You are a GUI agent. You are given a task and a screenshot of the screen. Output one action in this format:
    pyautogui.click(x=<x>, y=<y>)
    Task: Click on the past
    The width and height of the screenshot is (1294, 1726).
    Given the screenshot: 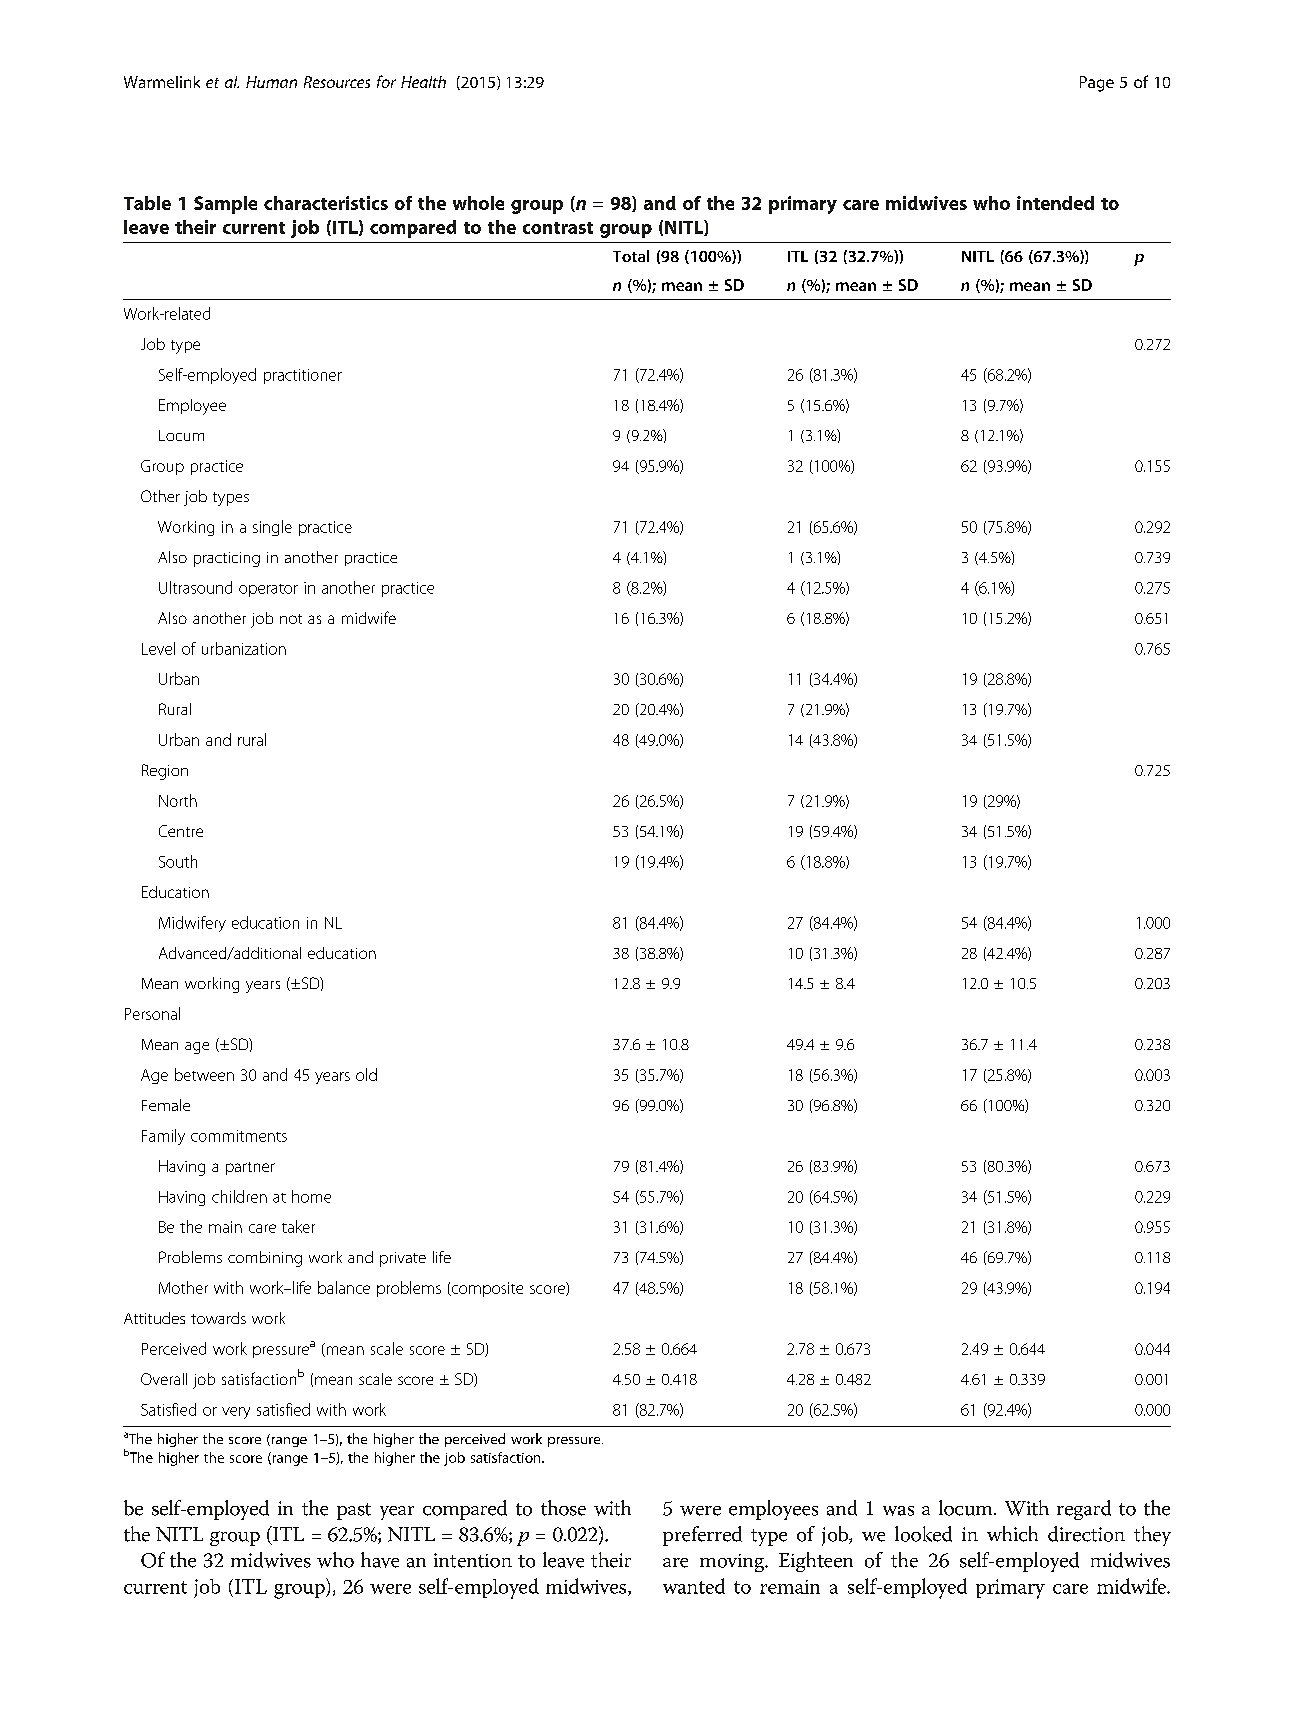 What is the action you would take?
    pyautogui.click(x=354, y=1511)
